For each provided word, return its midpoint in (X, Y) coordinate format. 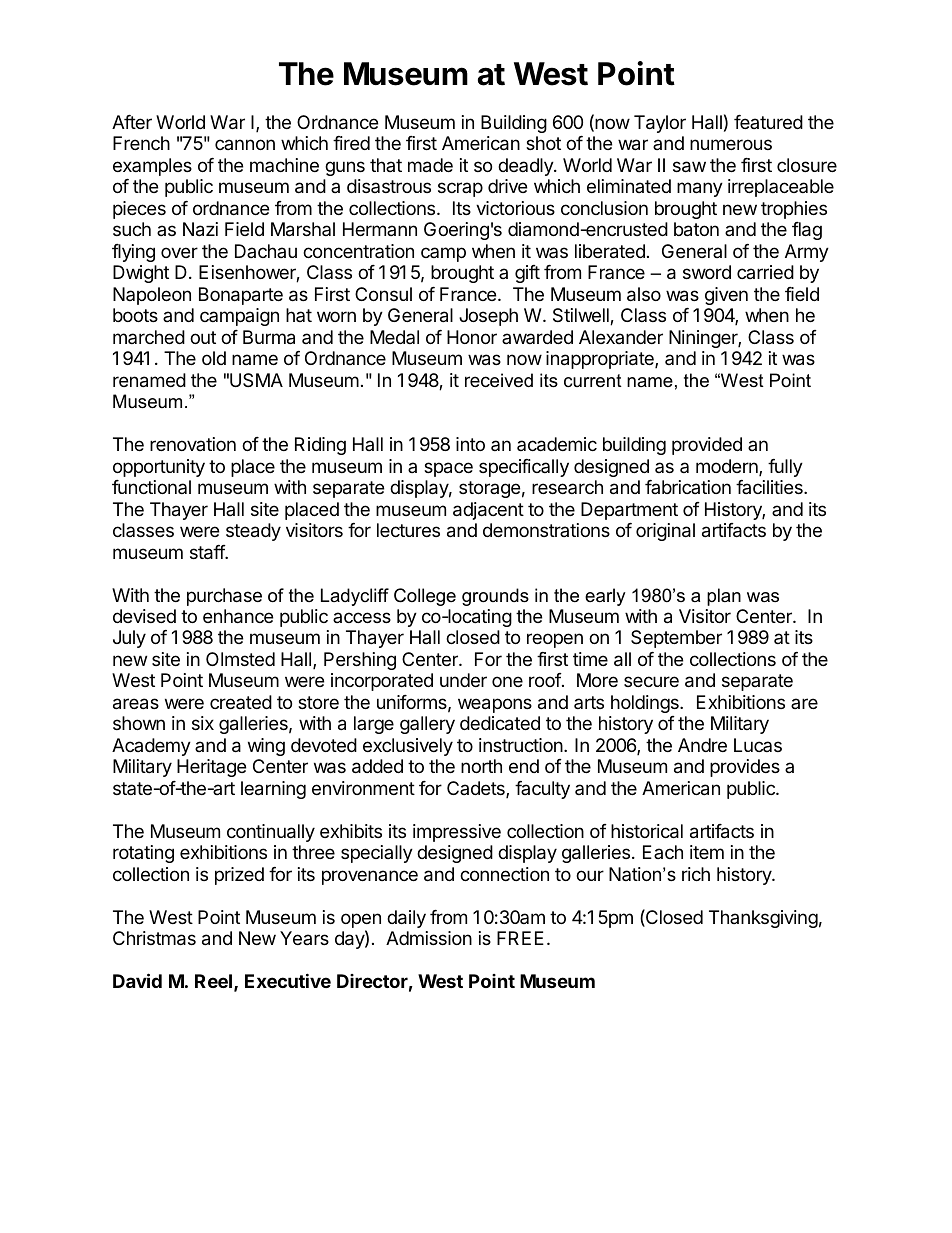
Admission (429, 938)
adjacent (488, 511)
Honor (472, 337)
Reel (213, 981)
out (203, 337)
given (726, 296)
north (481, 766)
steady (253, 532)
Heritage (211, 768)
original (665, 532)
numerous (731, 144)
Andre (702, 745)
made (430, 165)
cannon (245, 144)
